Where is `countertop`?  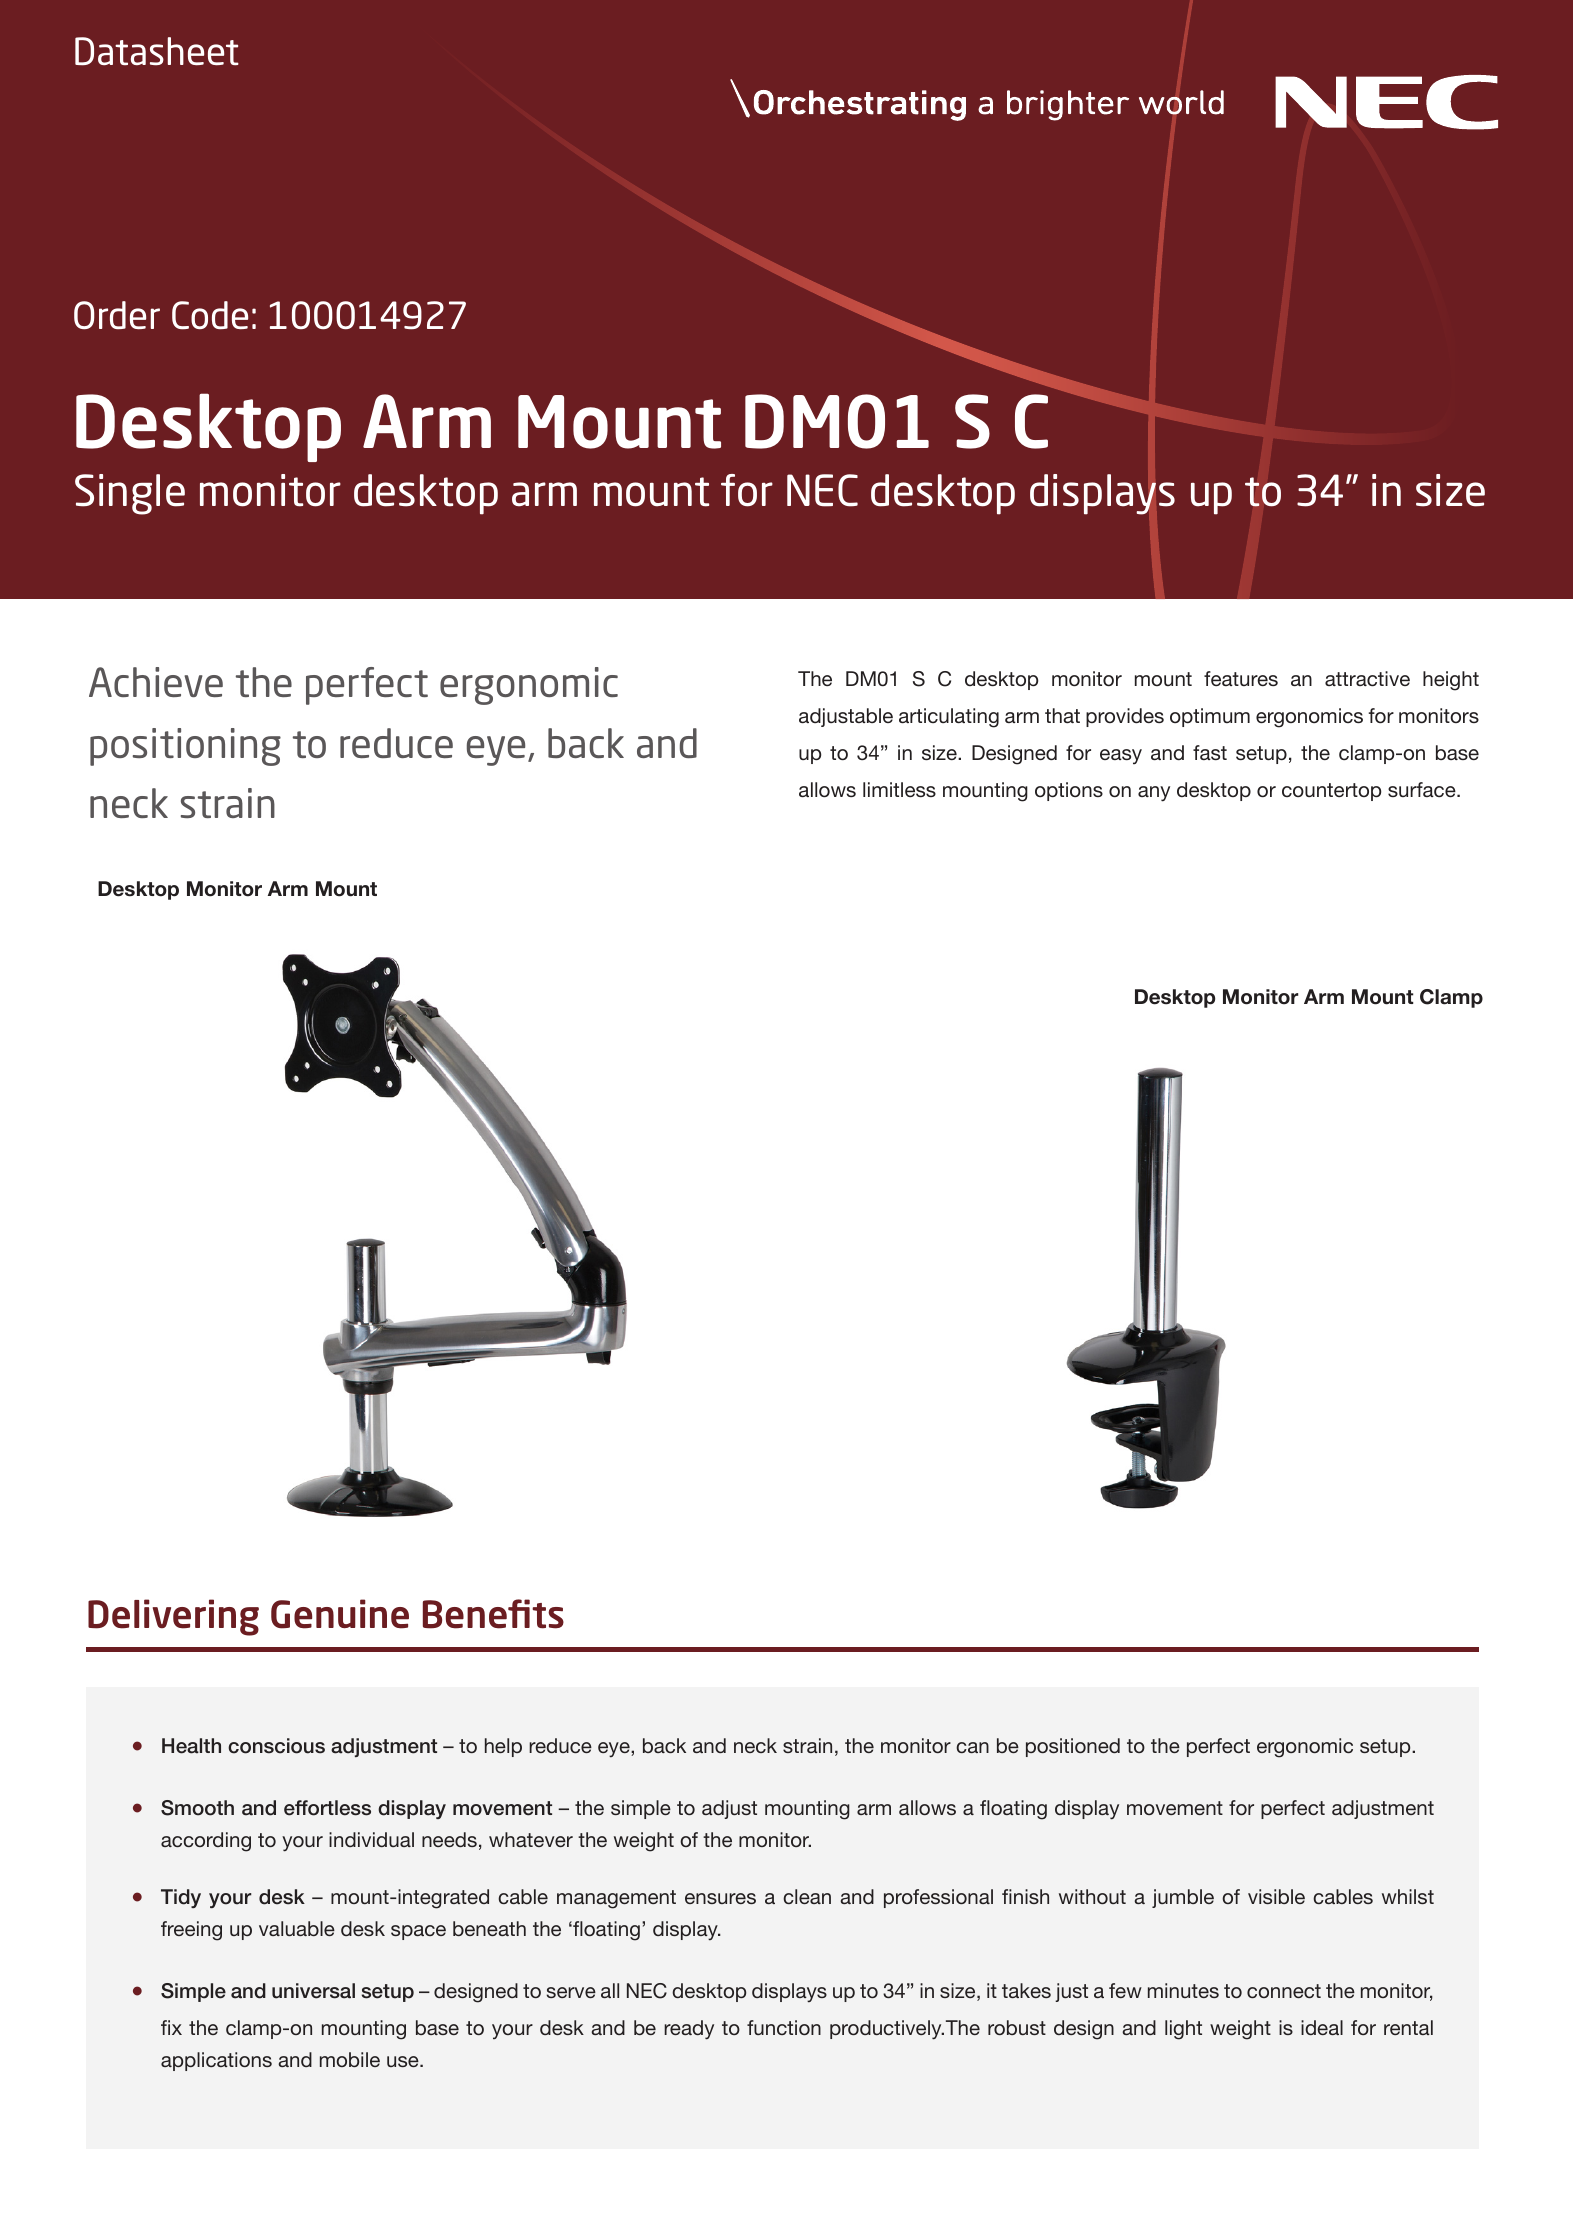
countertop is located at coordinates (1331, 792).
